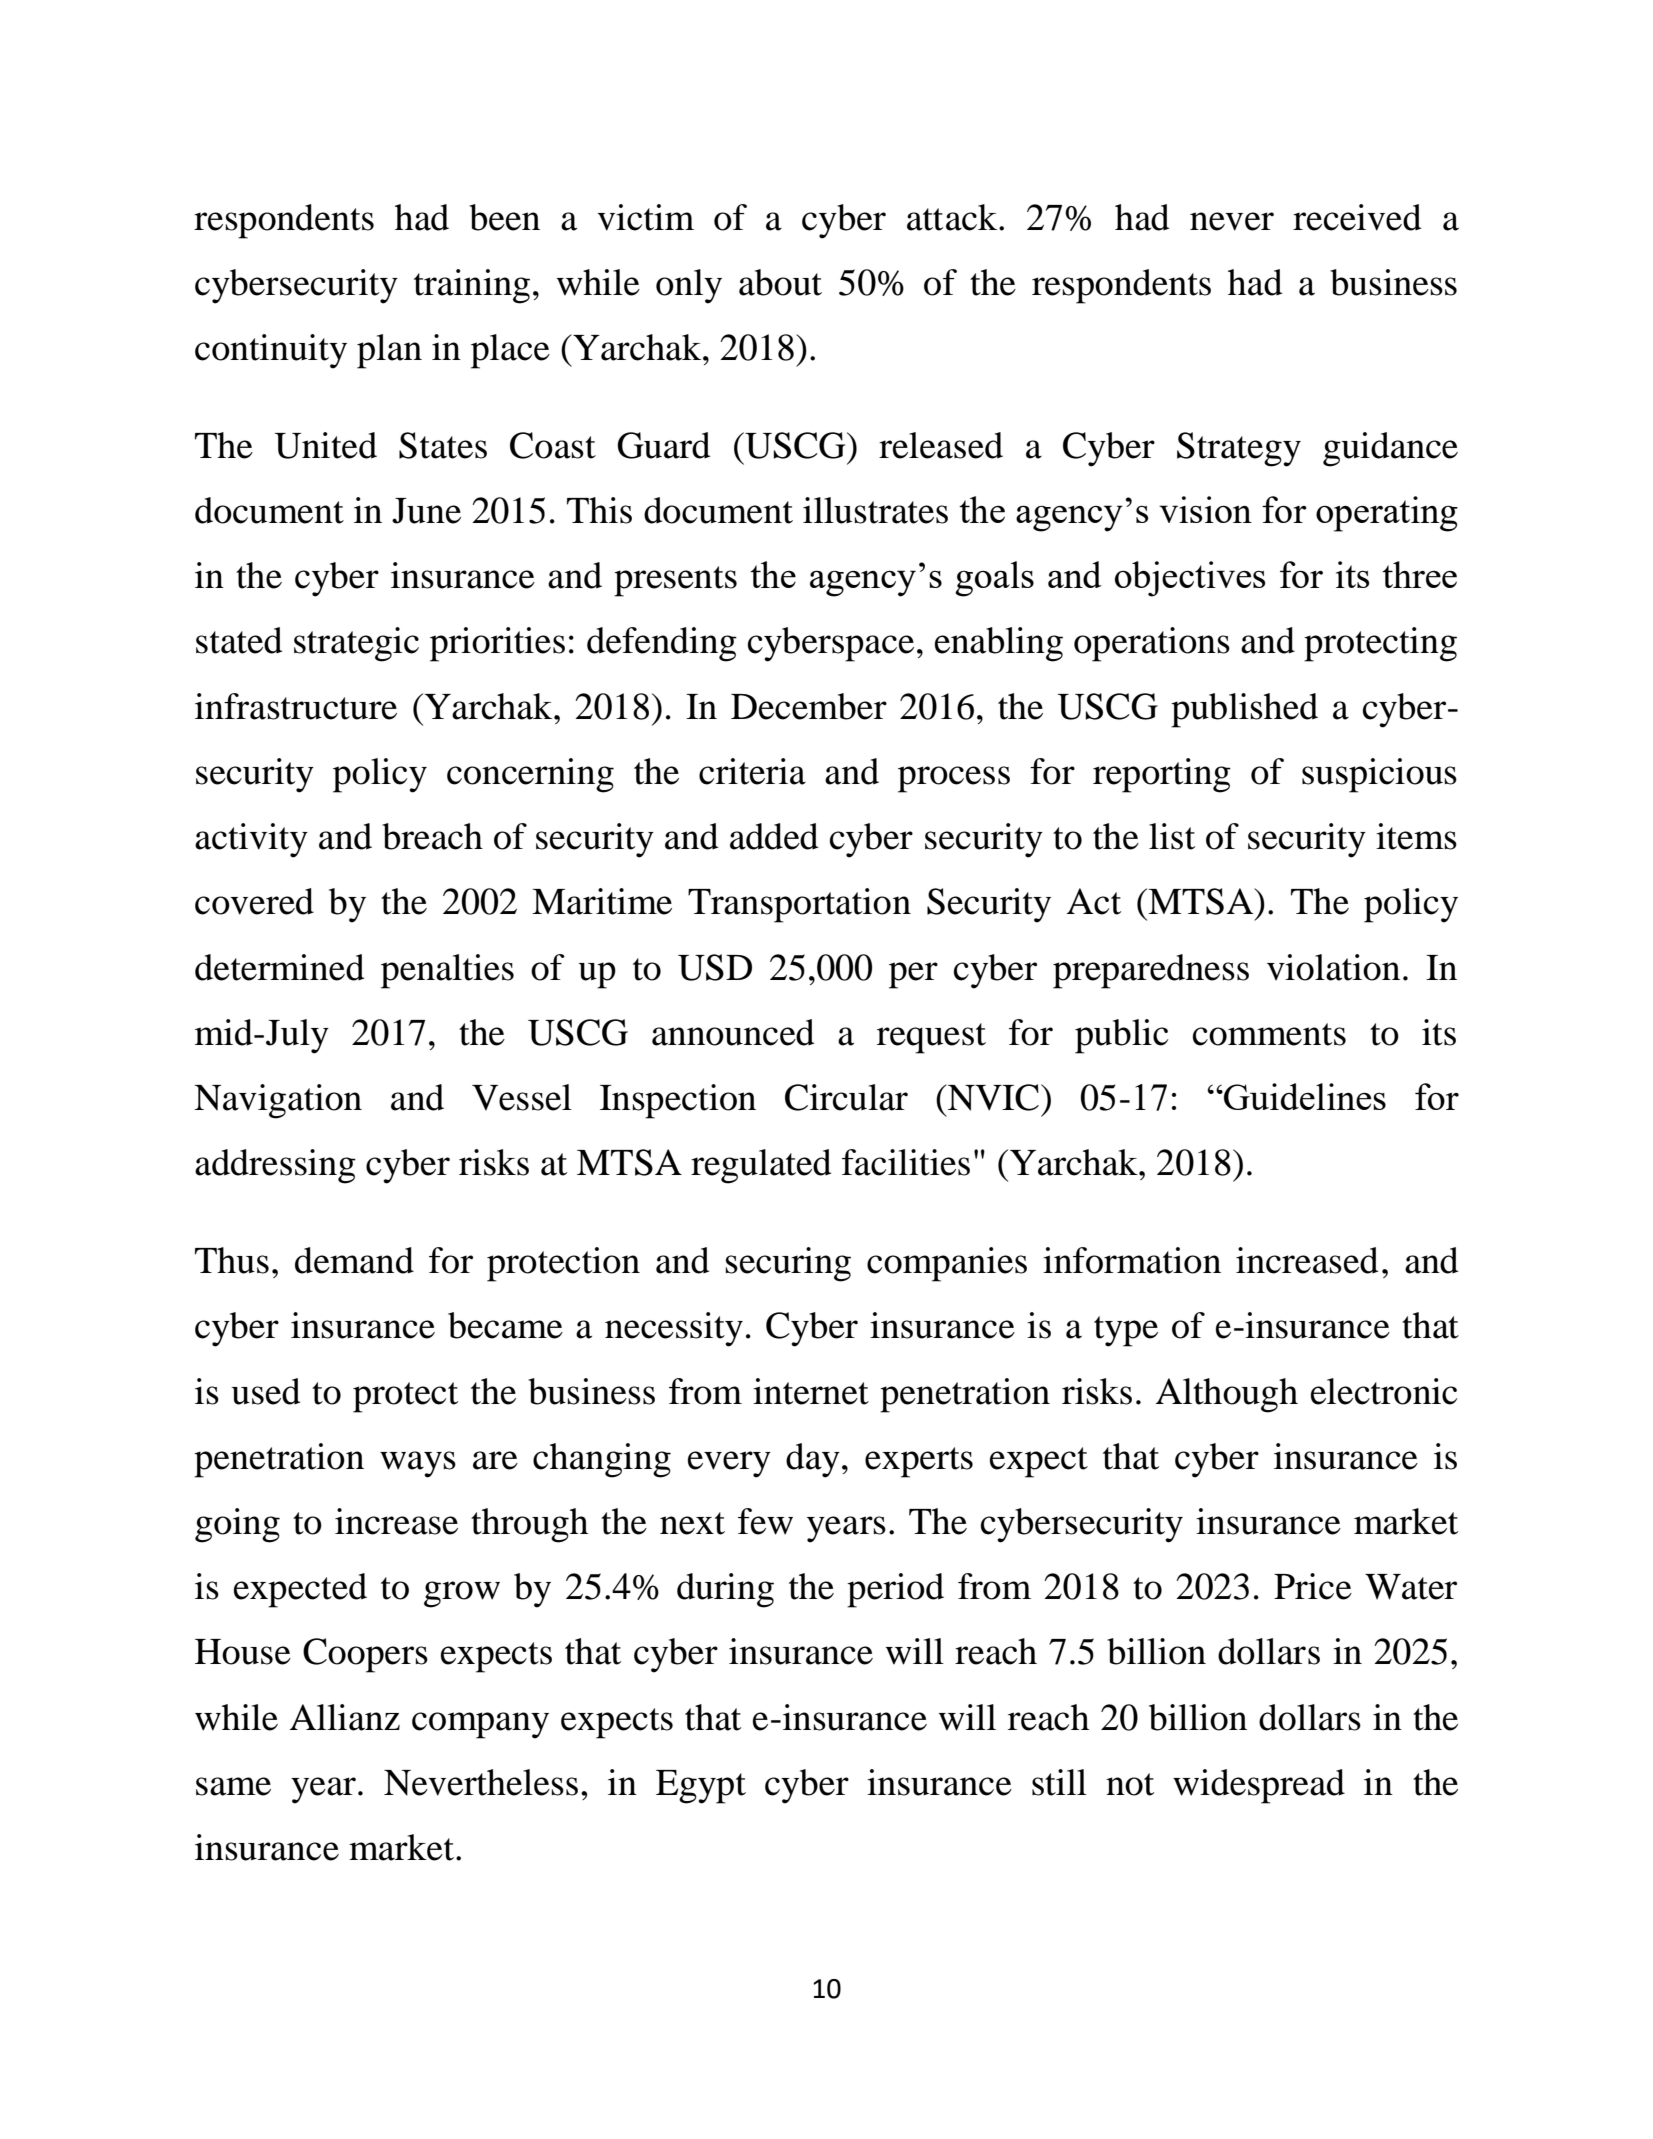  I want to click on announced, so click(733, 1032).
